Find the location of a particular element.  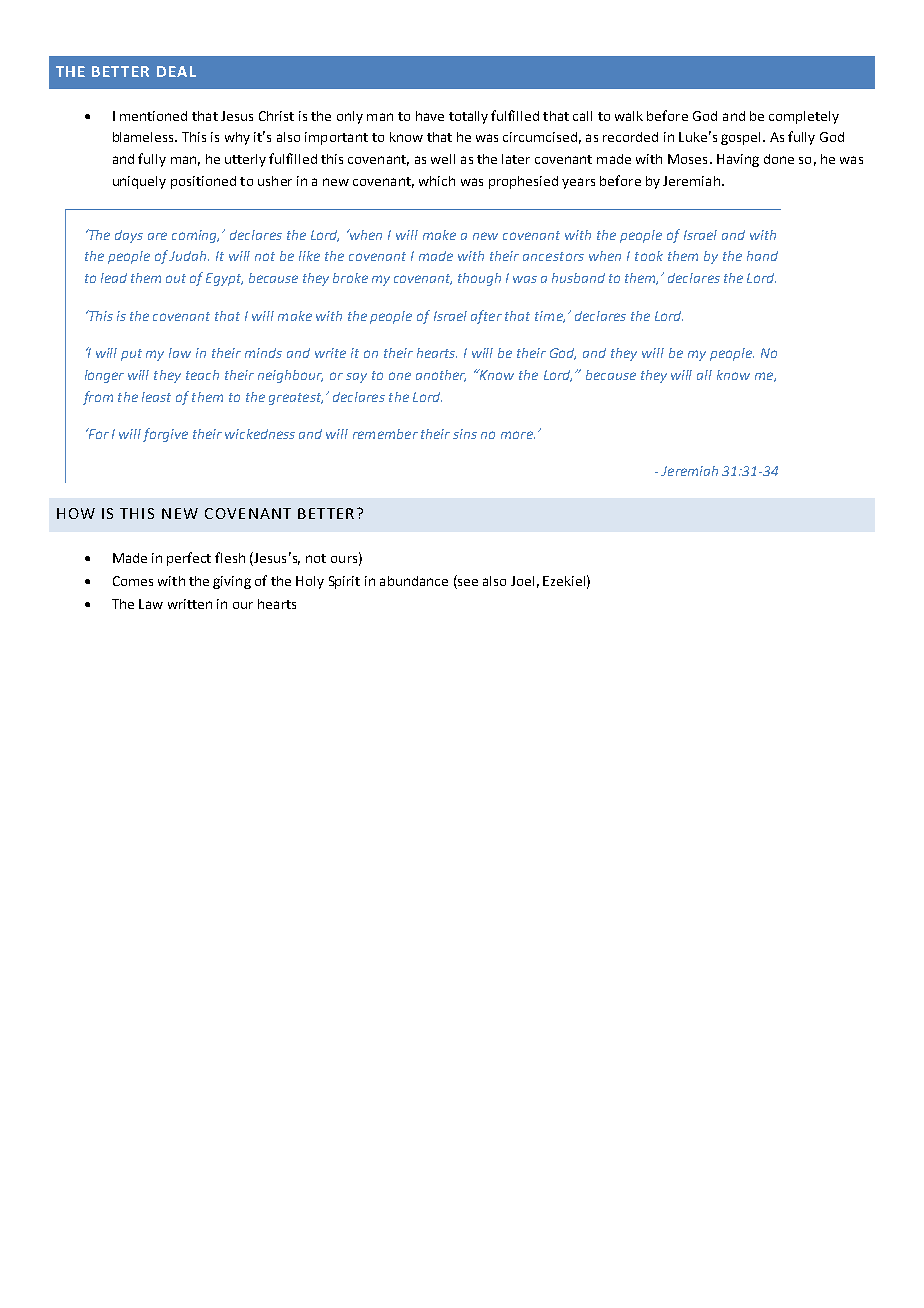

Comes is located at coordinates (133, 581).
